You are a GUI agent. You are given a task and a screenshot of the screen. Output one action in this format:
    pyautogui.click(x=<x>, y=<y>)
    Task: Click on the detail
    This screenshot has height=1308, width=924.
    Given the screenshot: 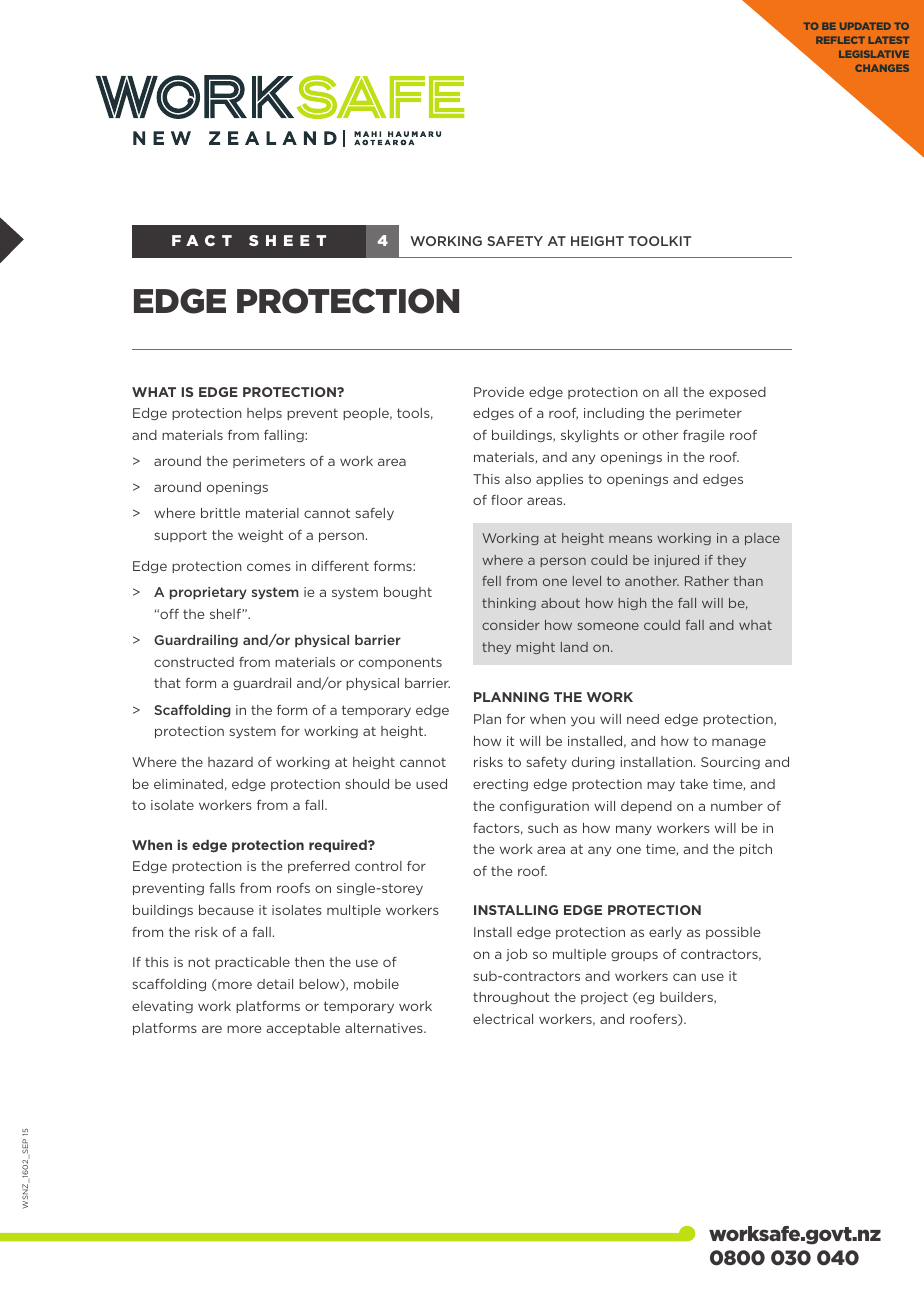 What is the action you would take?
    pyautogui.click(x=275, y=984)
